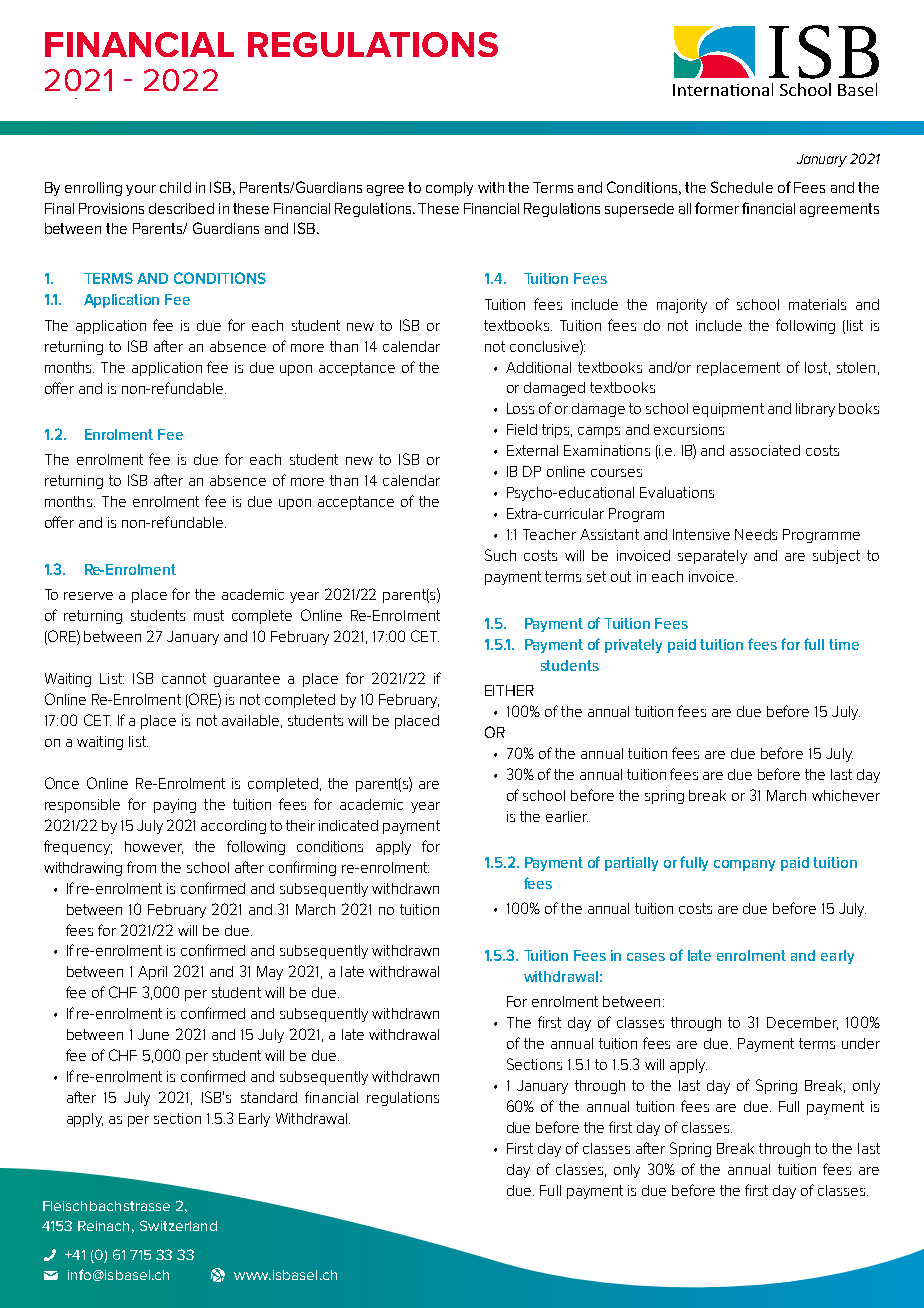 The height and width of the screenshot is (1308, 924). What do you see at coordinates (181, 208) in the screenshot?
I see `described` at bounding box center [181, 208].
